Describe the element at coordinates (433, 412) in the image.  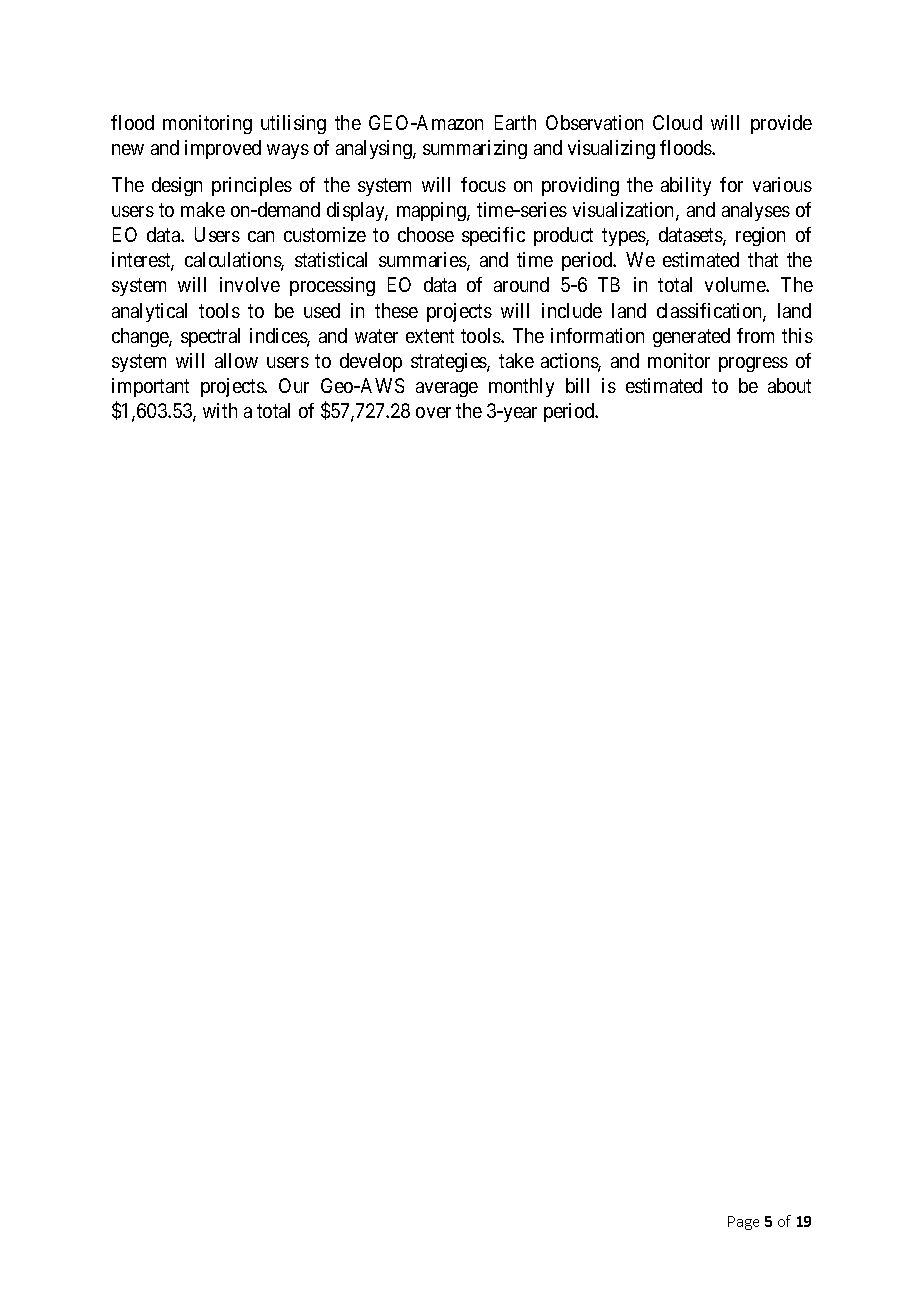
I see `over` at that location.
